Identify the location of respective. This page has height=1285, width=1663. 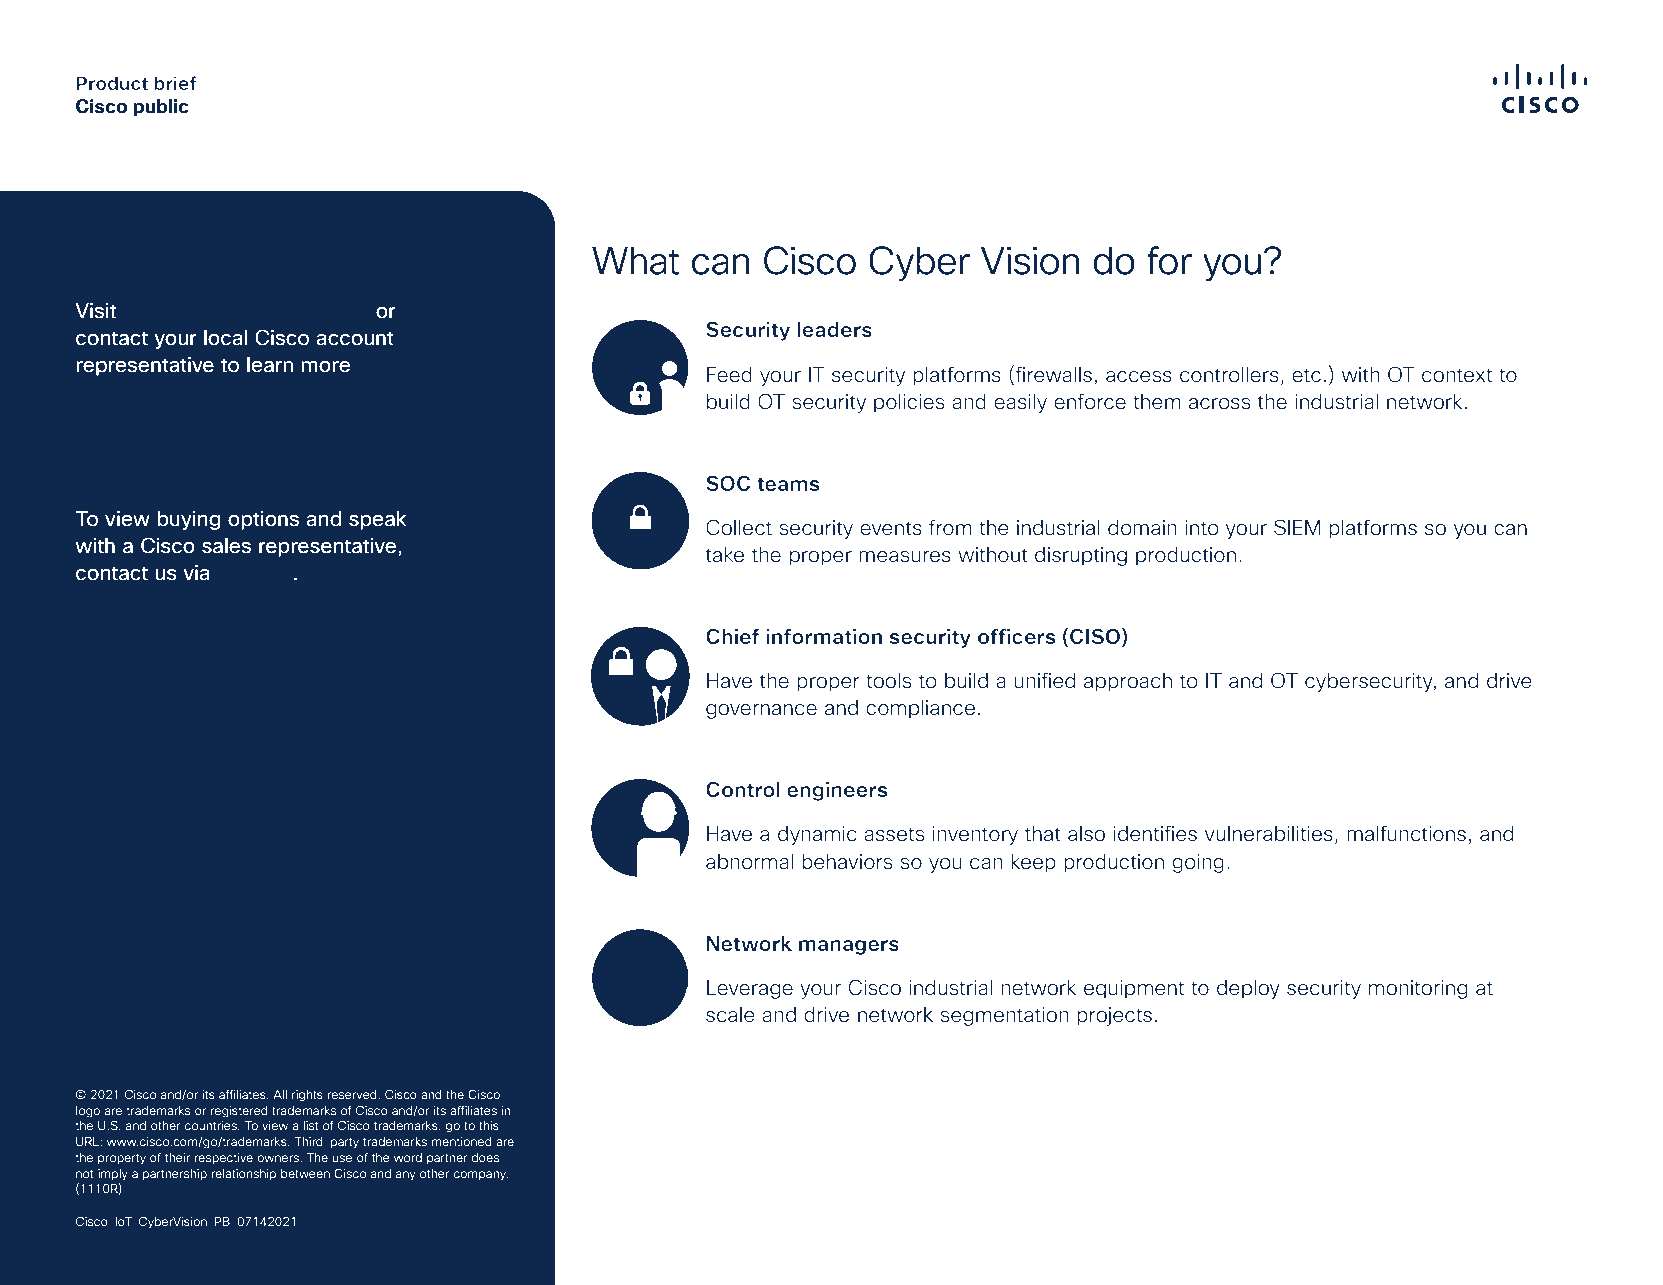
(224, 1158).
